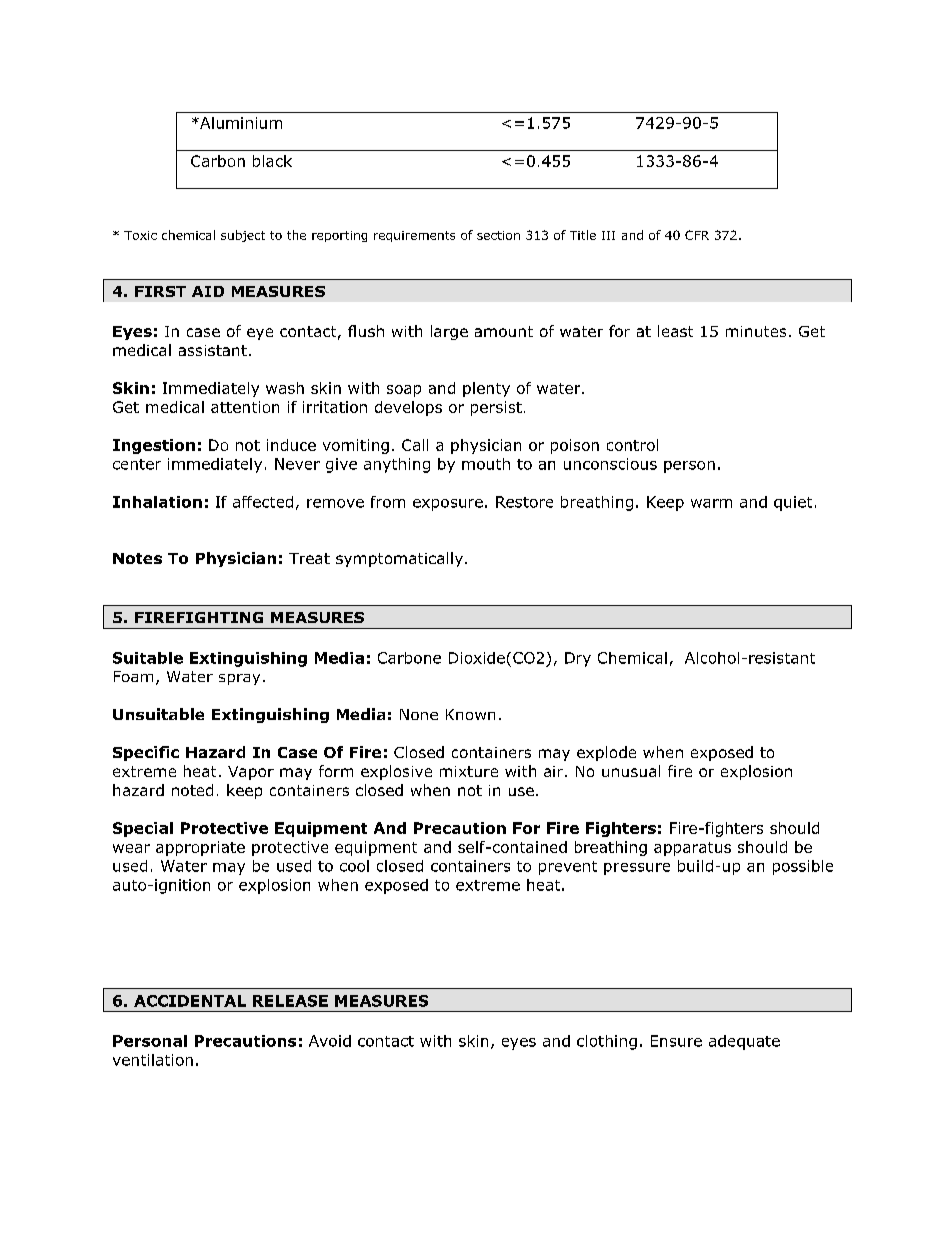  Describe the element at coordinates (449, 332) in the document. I see `large` at that location.
